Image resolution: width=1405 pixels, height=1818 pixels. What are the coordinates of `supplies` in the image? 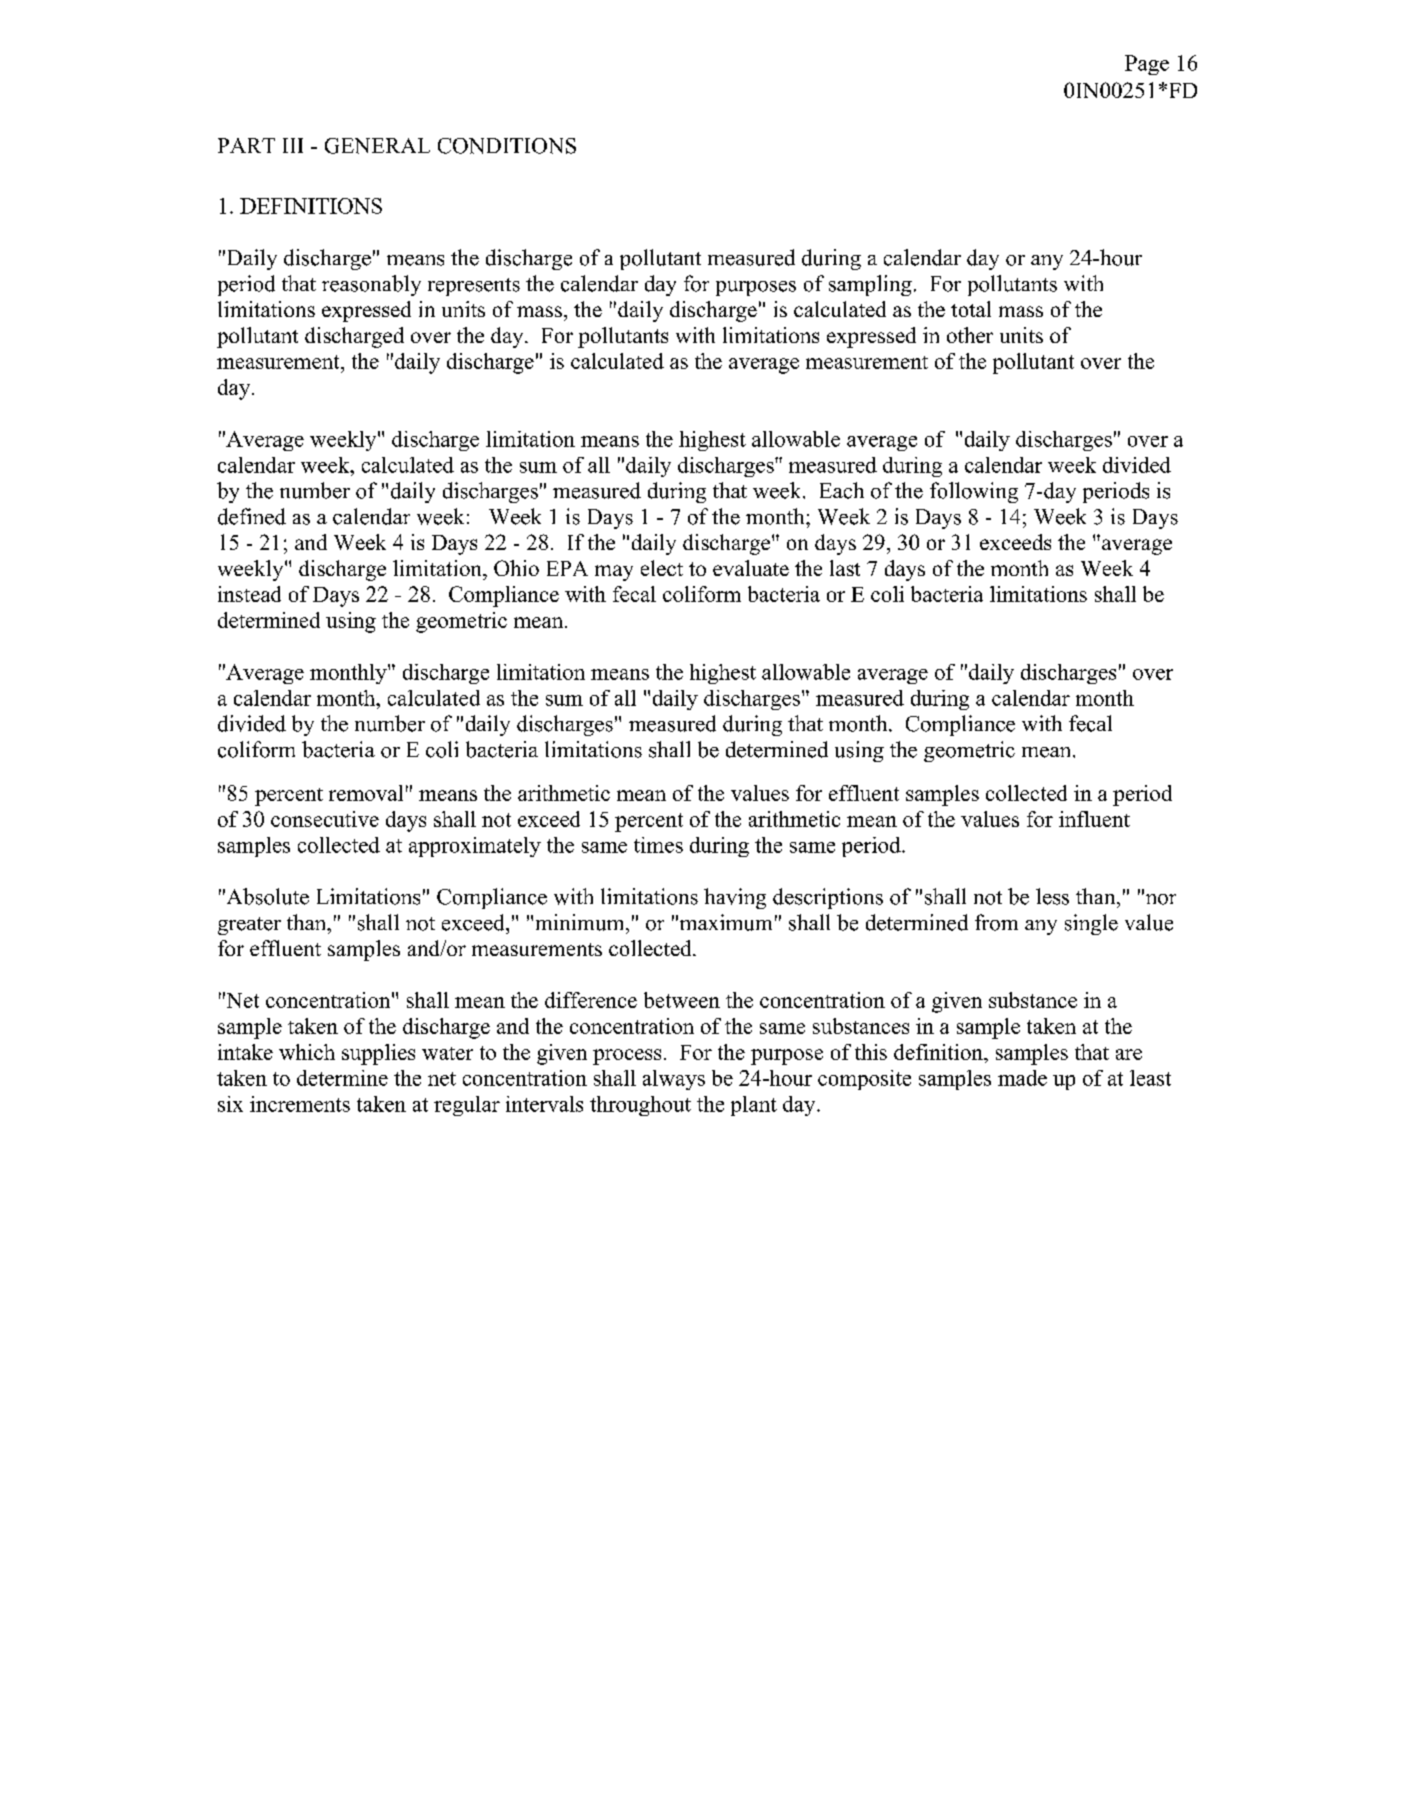 It's located at (378, 1054).
